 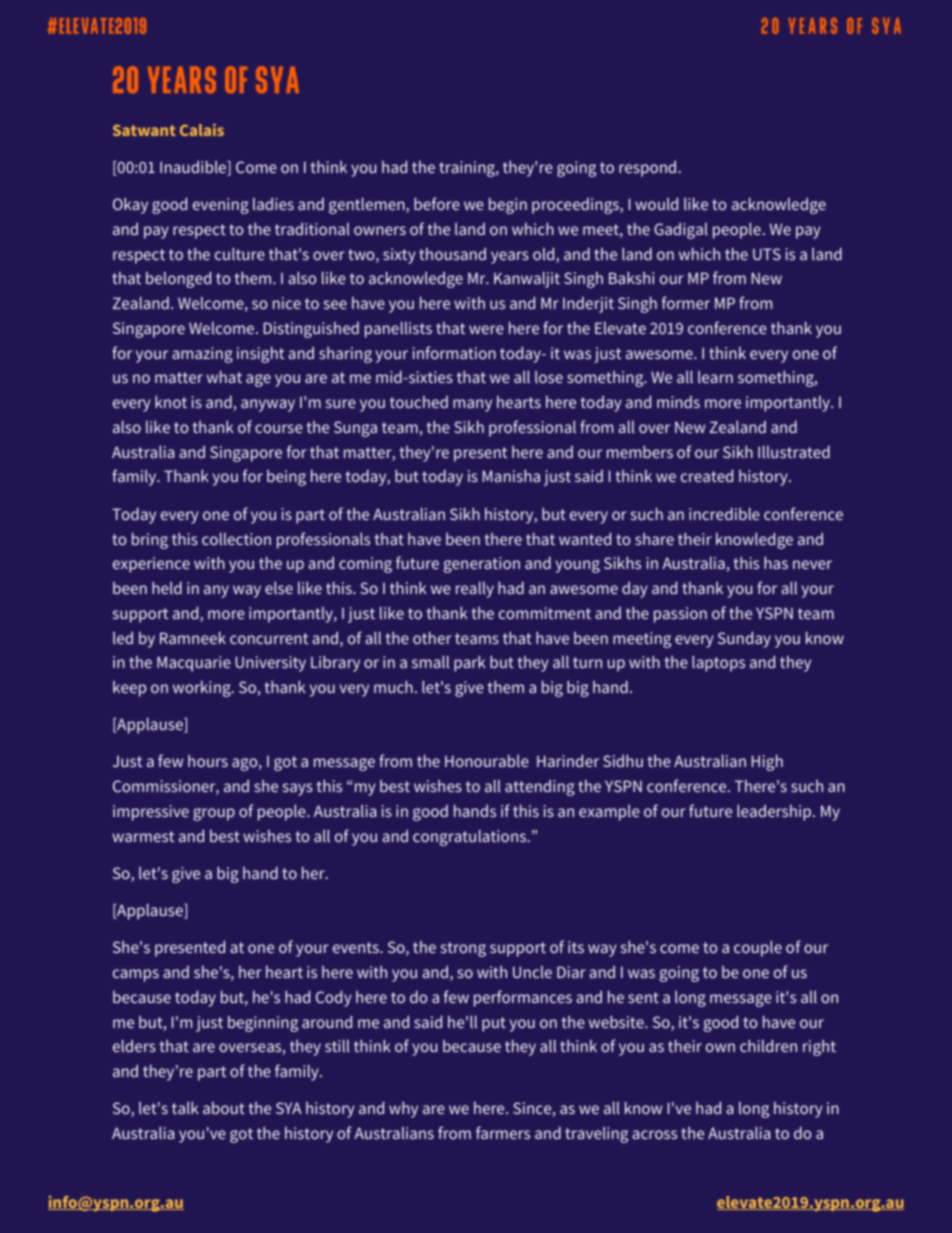 What do you see at coordinates (224, 1108) in the document?
I see `about` at bounding box center [224, 1108].
